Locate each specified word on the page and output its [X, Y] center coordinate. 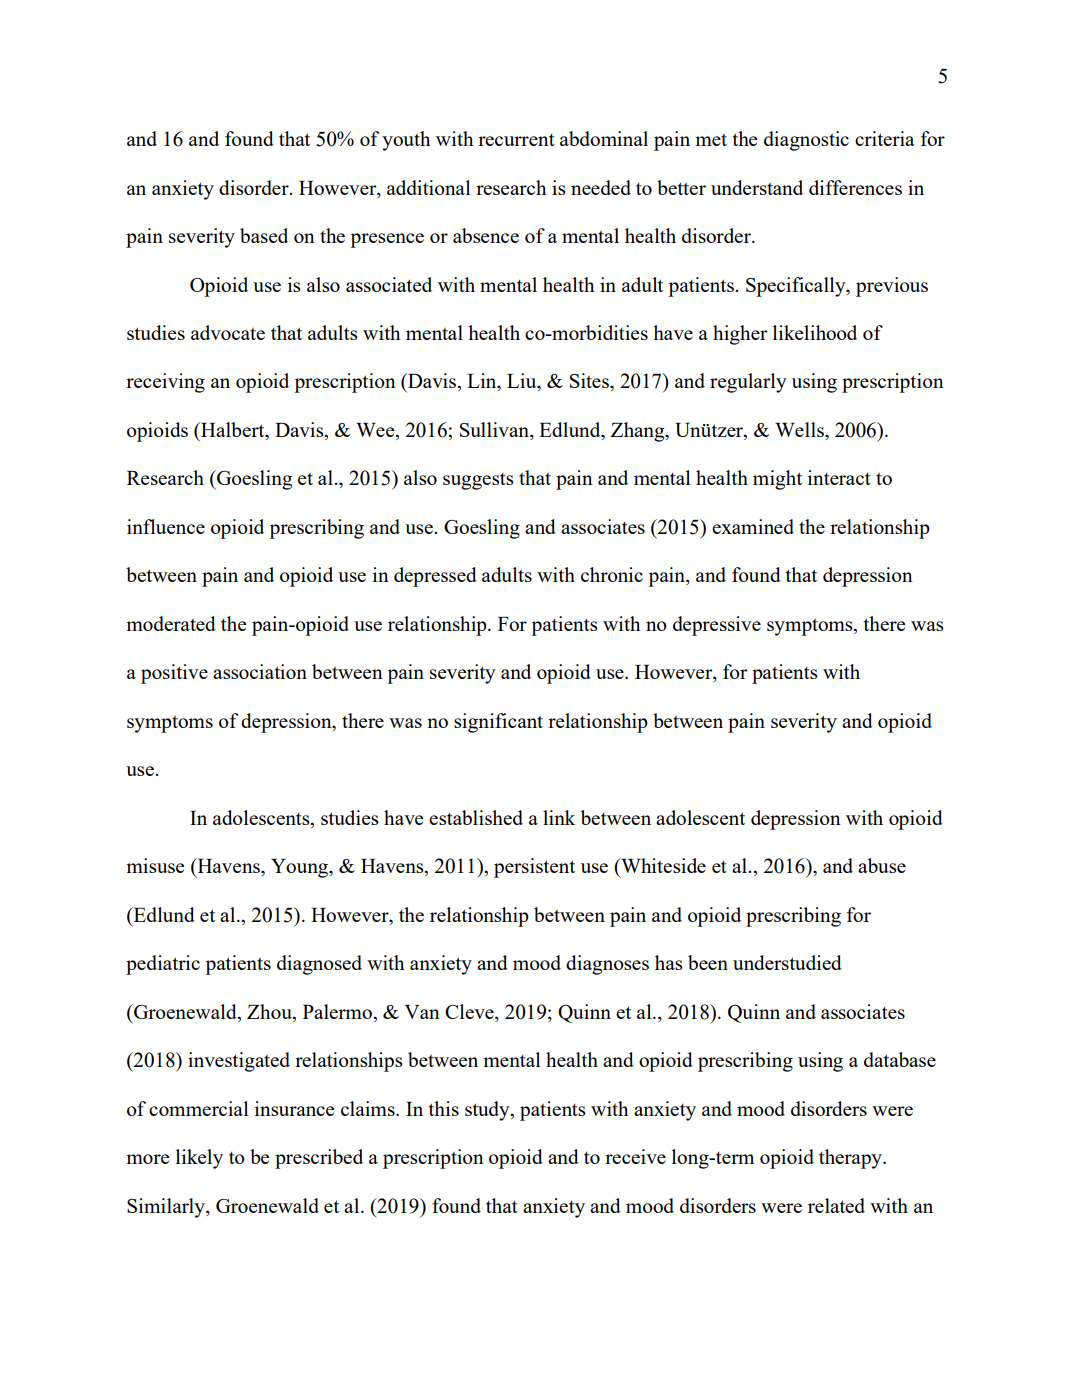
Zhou [270, 1011]
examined [753, 526]
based [264, 235]
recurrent [516, 140]
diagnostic [806, 141]
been [708, 962]
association [260, 671]
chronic [612, 574]
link [559, 817]
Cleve [470, 1011]
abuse [882, 865]
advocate [228, 332]
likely [199, 1159]
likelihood [815, 332]
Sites [590, 380]
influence [166, 526]
